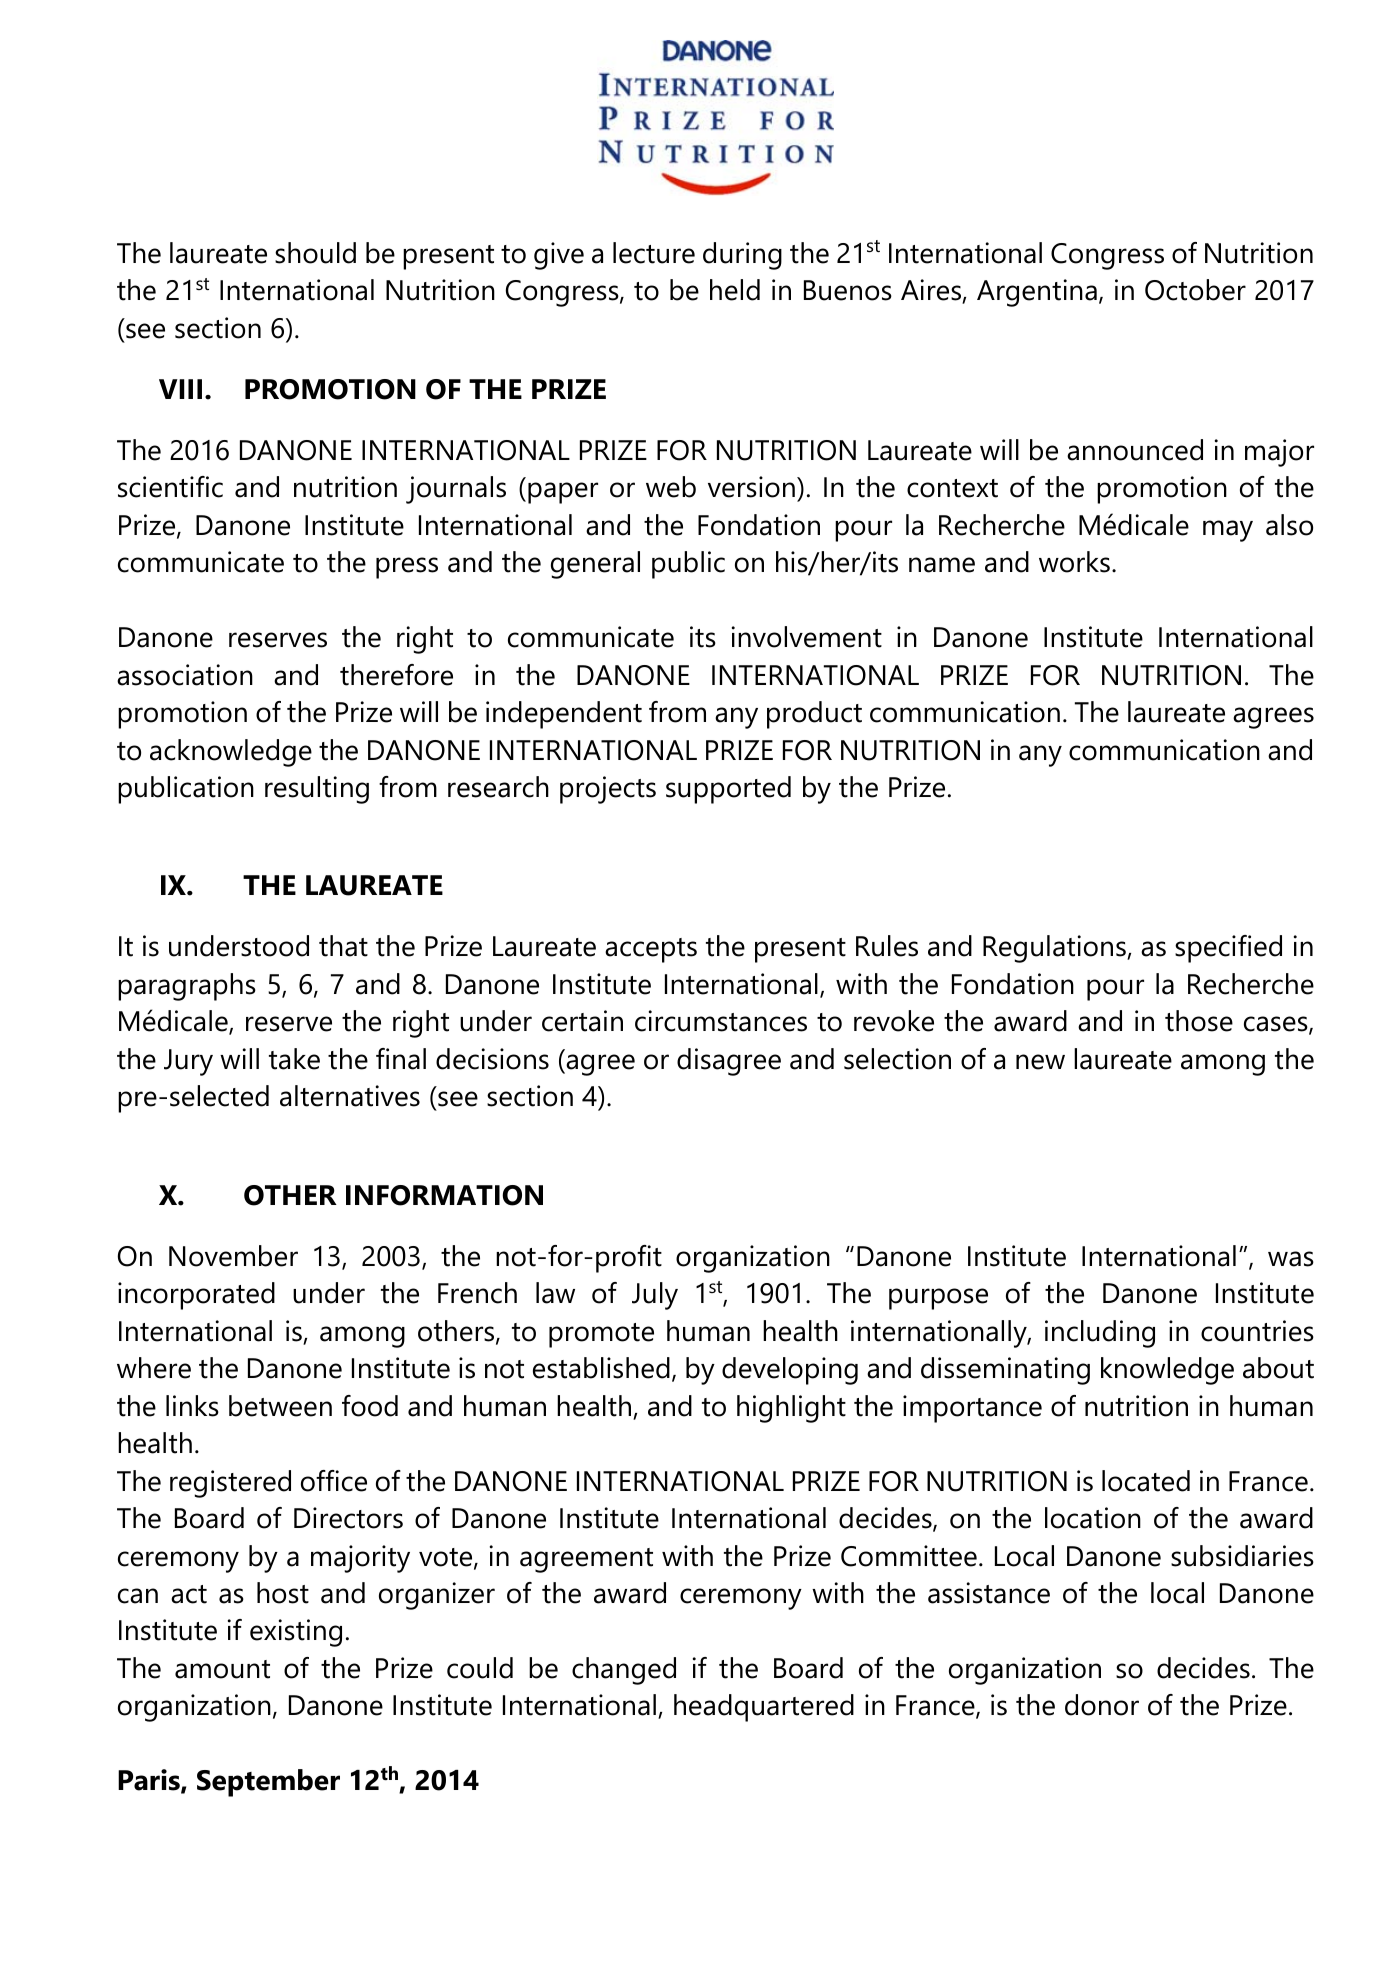 Image resolution: width=1397 pixels, height=1977 pixels. I want to click on September, so click(268, 1783).
